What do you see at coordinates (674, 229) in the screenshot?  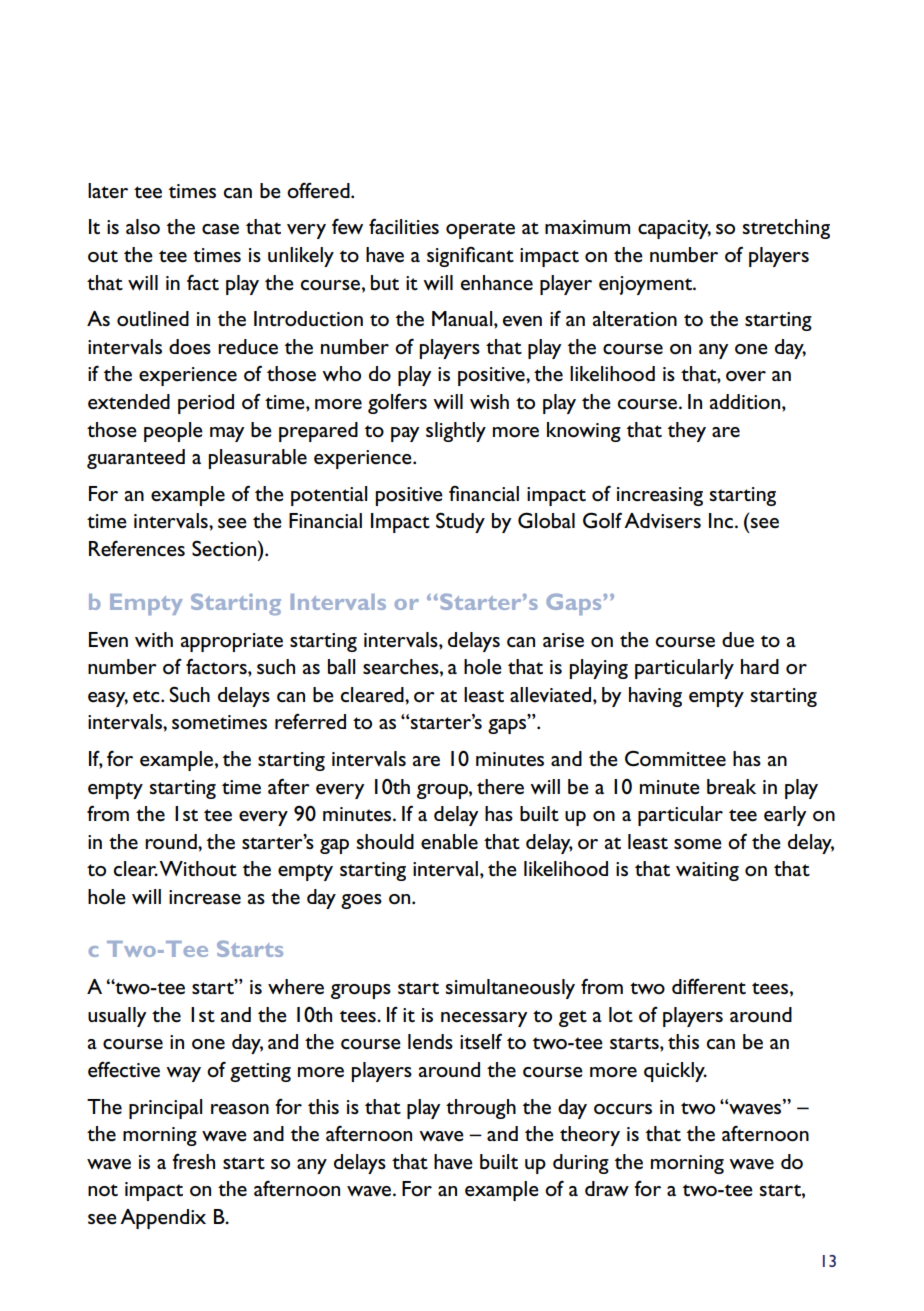 I see `capacity` at bounding box center [674, 229].
